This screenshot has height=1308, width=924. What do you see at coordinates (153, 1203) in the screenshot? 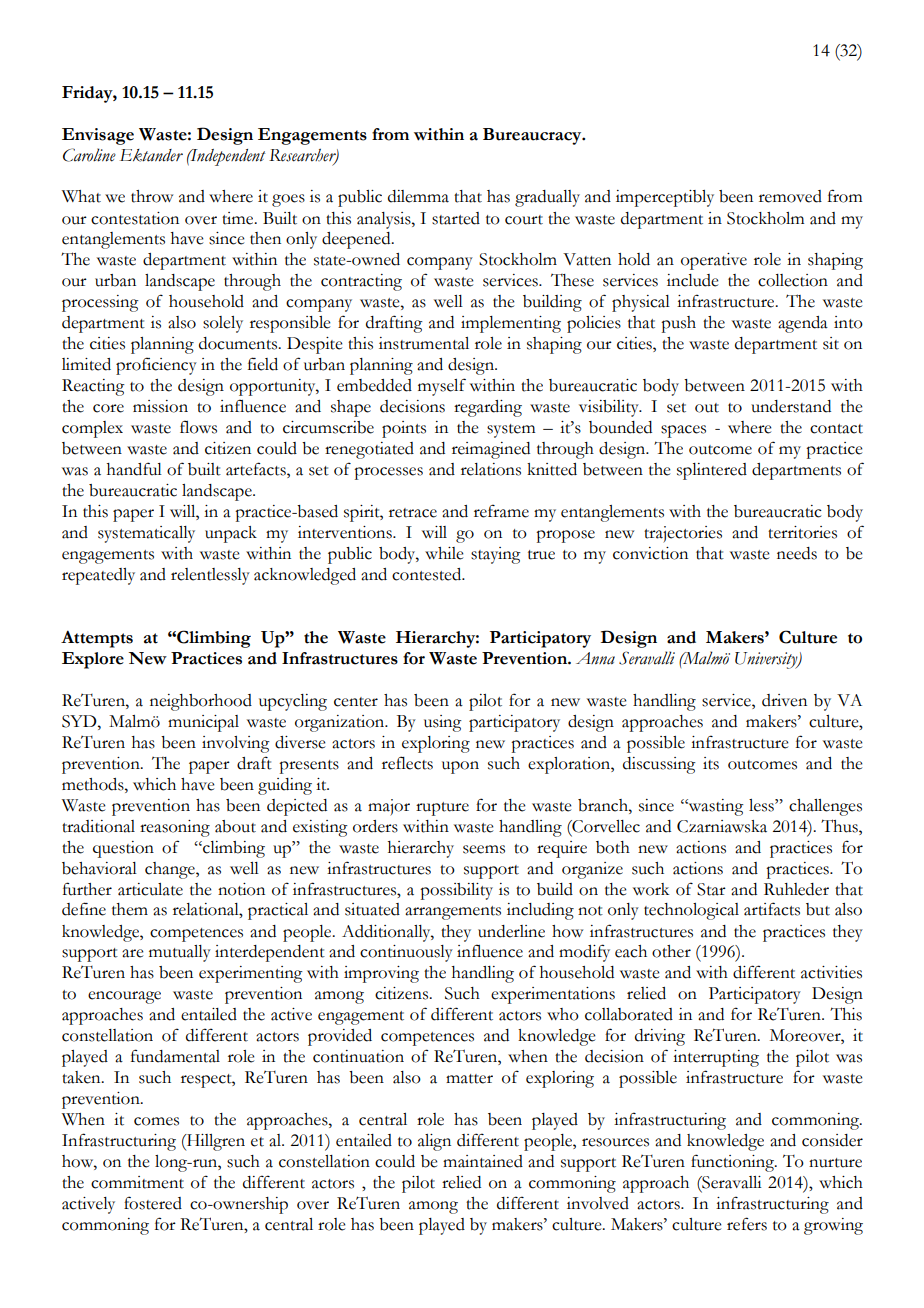
I see `fostered` at bounding box center [153, 1203].
